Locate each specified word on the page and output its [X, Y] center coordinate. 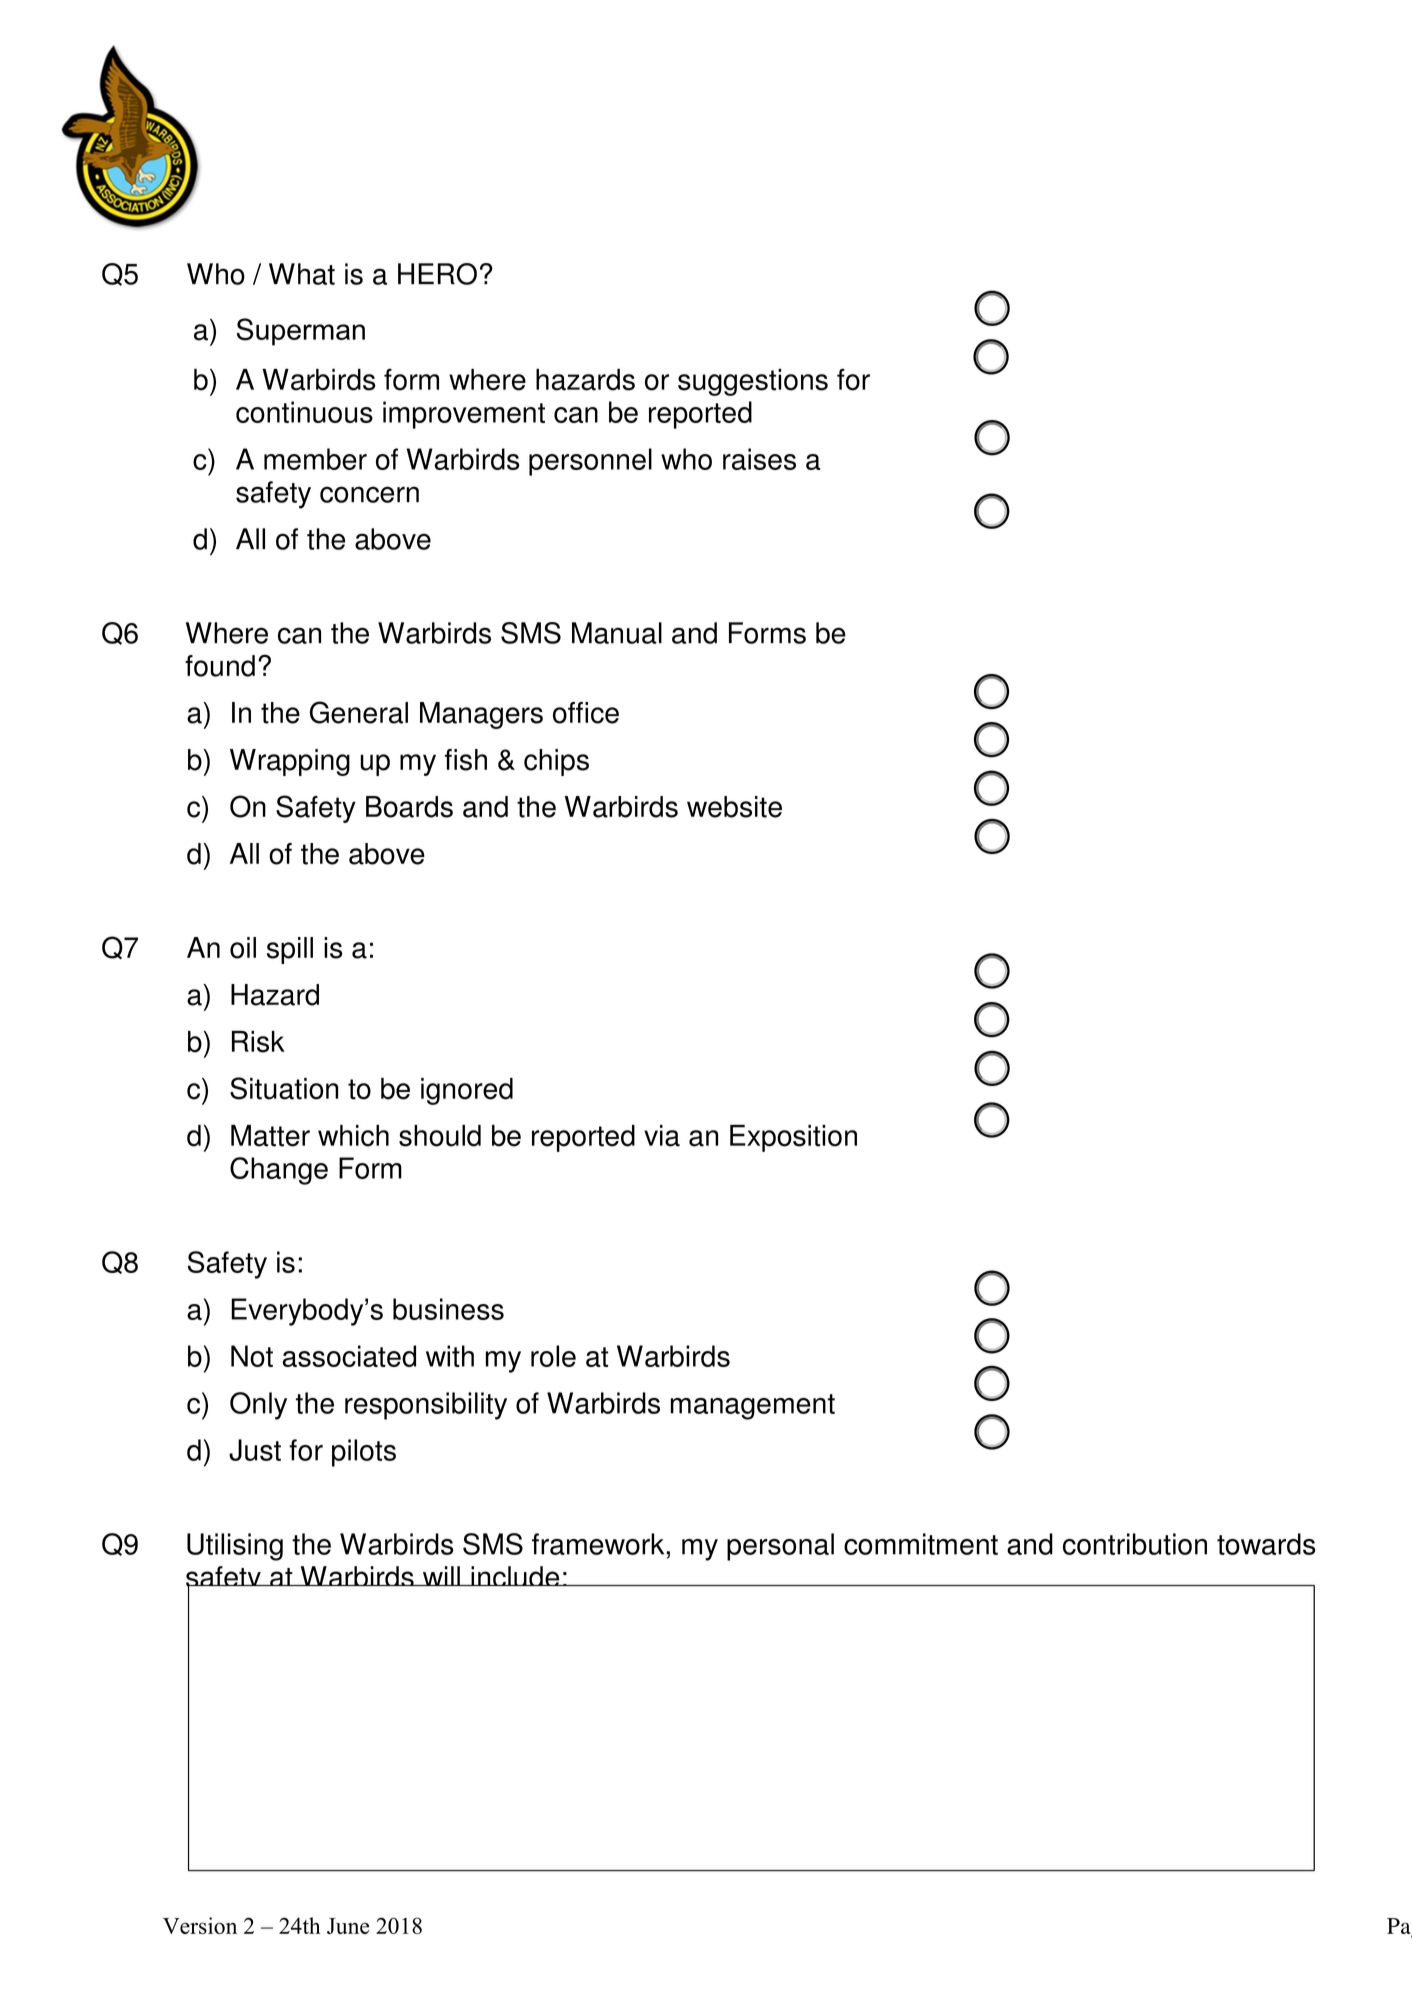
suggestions [753, 382]
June [348, 1926]
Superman [301, 332]
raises [759, 459]
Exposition [793, 1138]
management [753, 1407]
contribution [1135, 1544]
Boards [409, 807]
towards [1266, 1544]
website [734, 807]
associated [349, 1356]
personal [780, 1547]
